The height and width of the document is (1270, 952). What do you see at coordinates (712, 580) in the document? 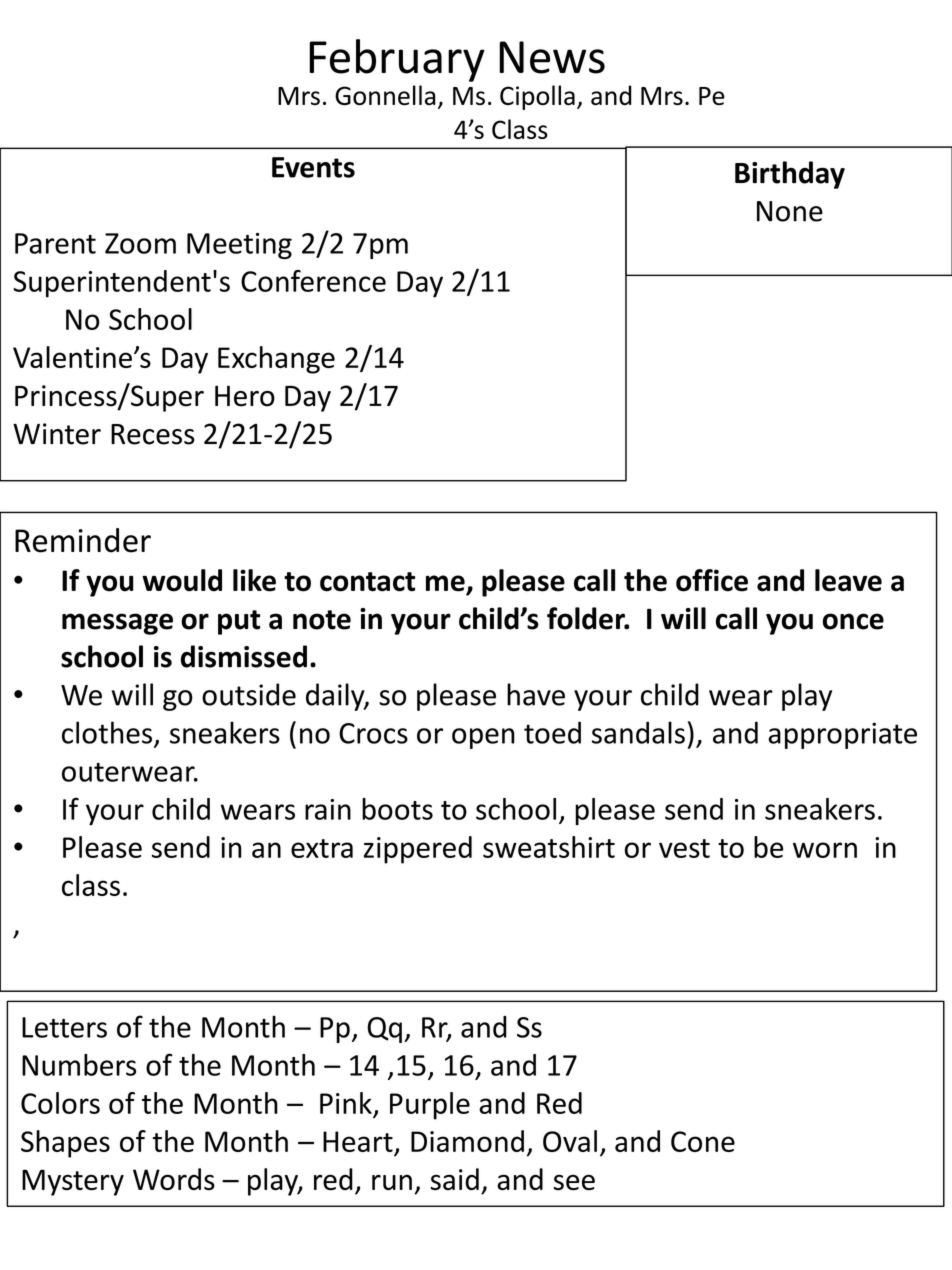
I see `office` at bounding box center [712, 580].
